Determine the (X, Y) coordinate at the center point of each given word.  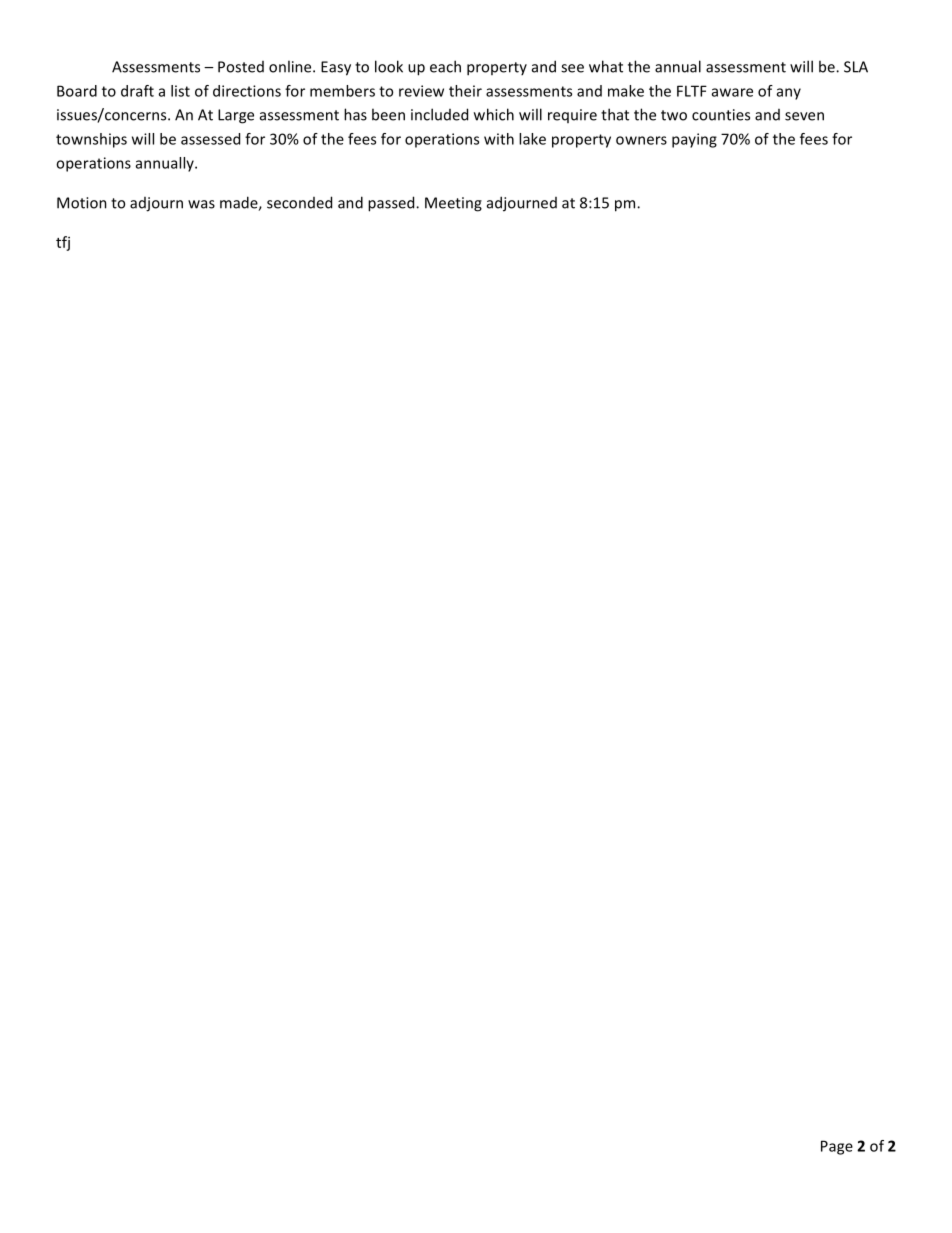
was (201, 204)
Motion (82, 203)
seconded (299, 202)
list (180, 91)
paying (694, 140)
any (789, 94)
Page (837, 1147)
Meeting (453, 204)
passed (392, 204)
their (465, 91)
